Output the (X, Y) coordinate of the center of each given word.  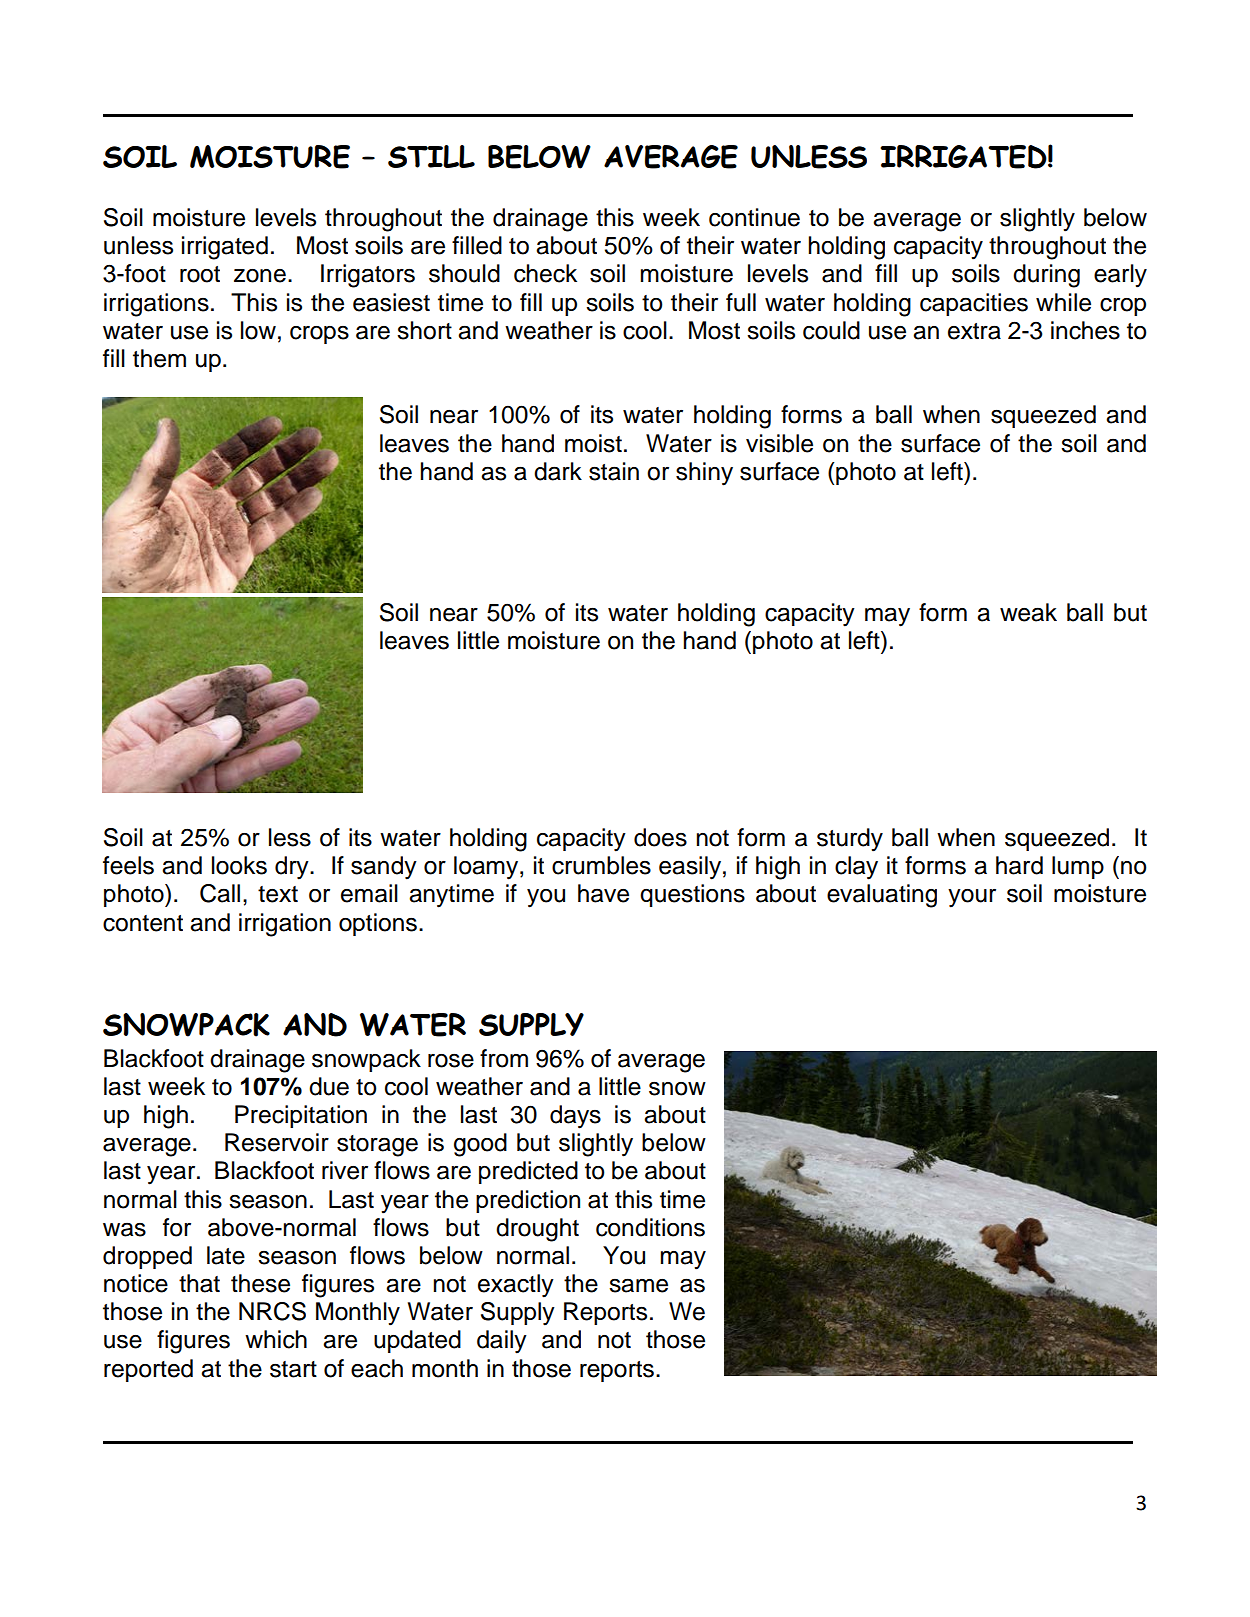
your (972, 898)
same (638, 1285)
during (1046, 276)
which (276, 1339)
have (603, 893)
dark (558, 471)
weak (1028, 612)
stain (614, 471)
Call (220, 893)
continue (754, 217)
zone (260, 276)
